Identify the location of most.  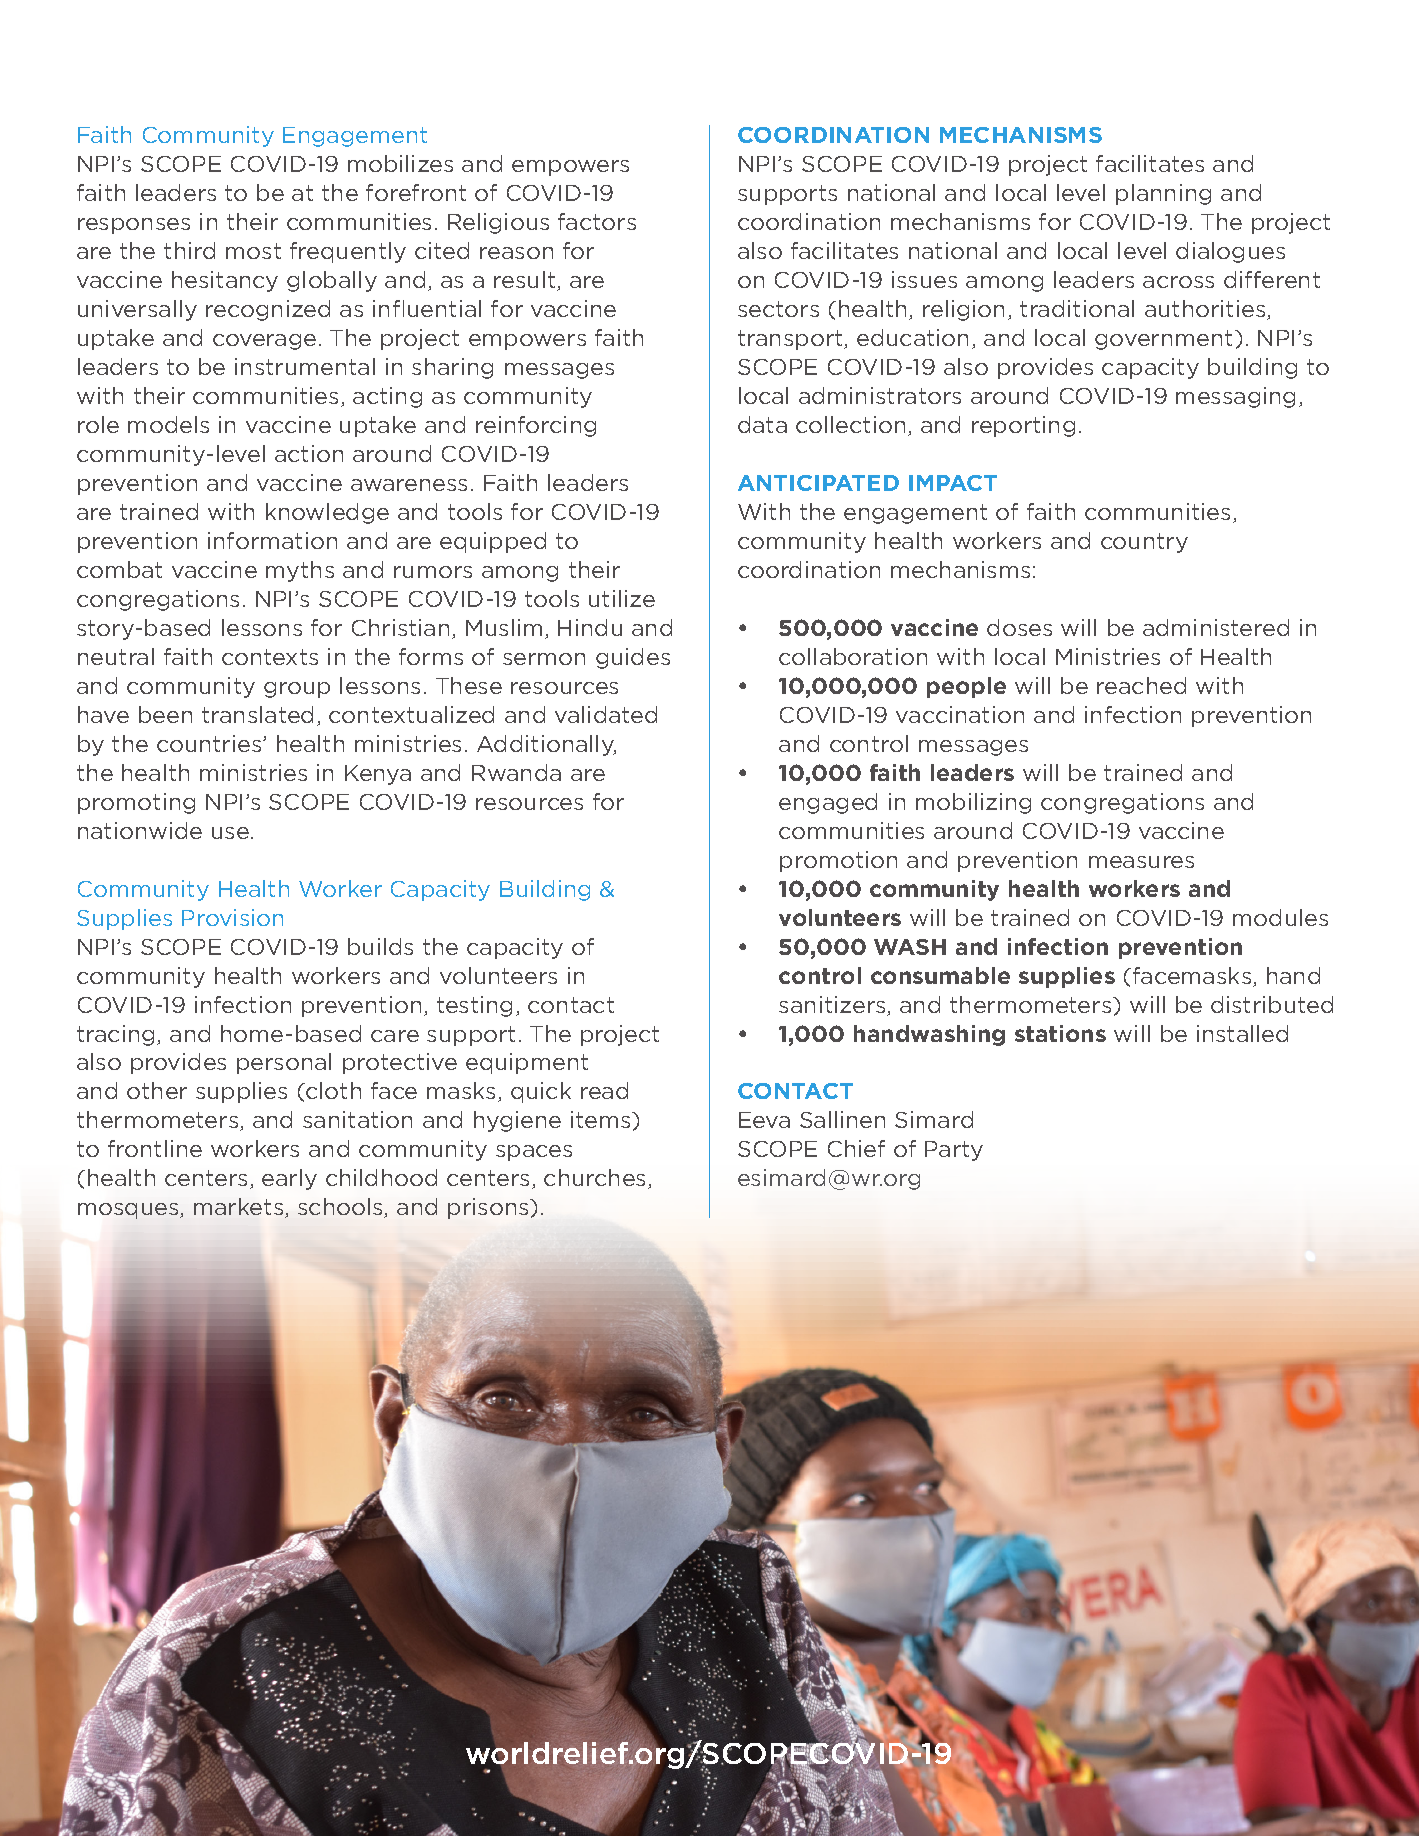
(253, 251).
